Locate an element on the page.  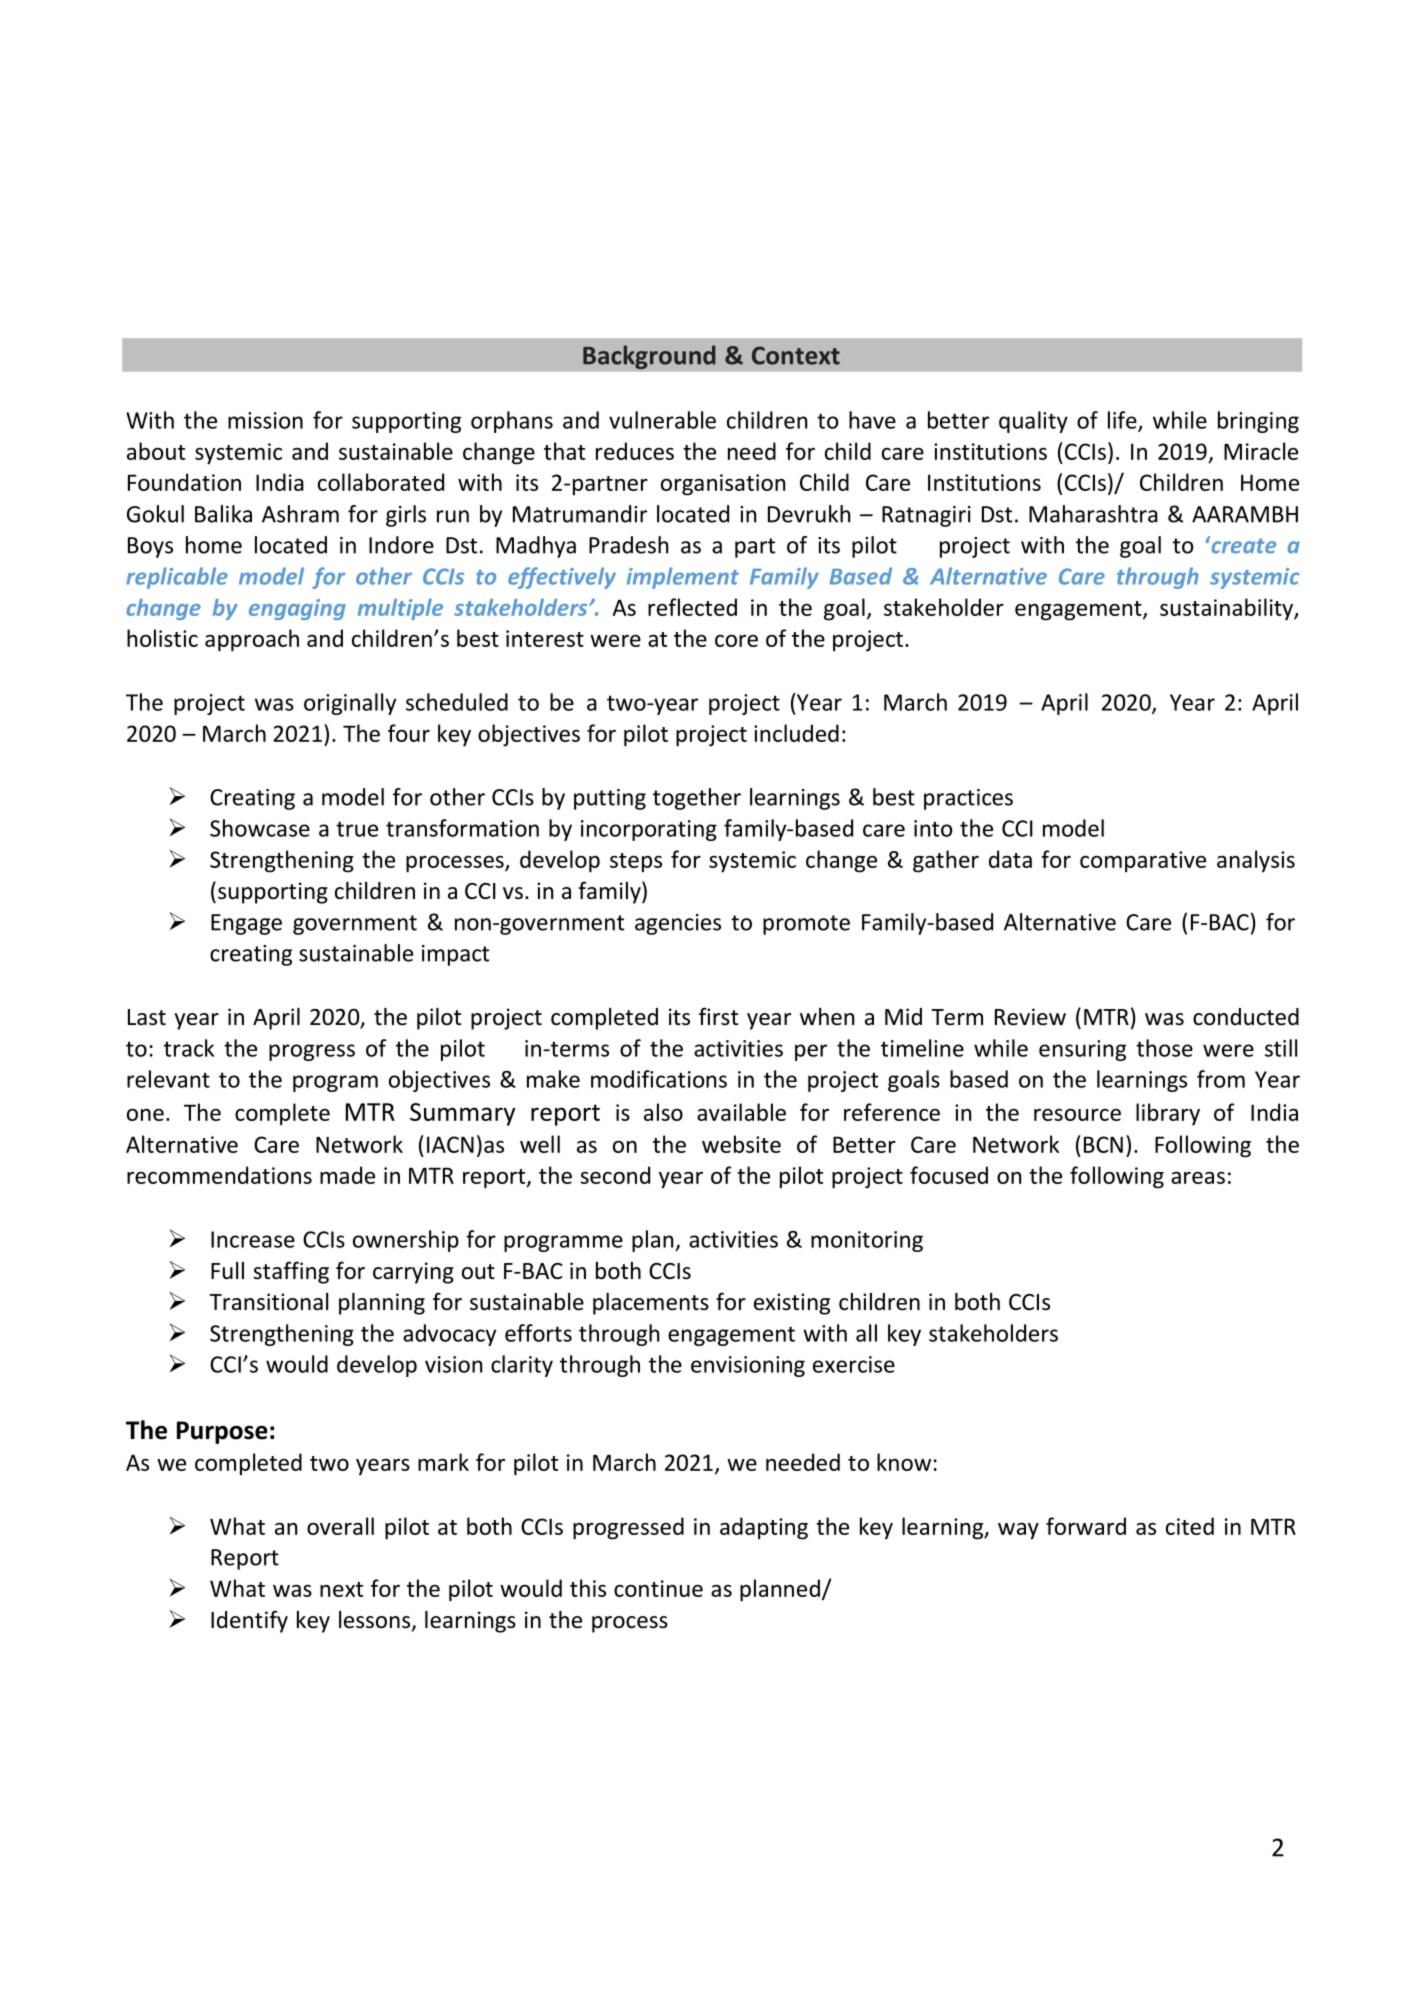
relevant is located at coordinates (168, 1079).
